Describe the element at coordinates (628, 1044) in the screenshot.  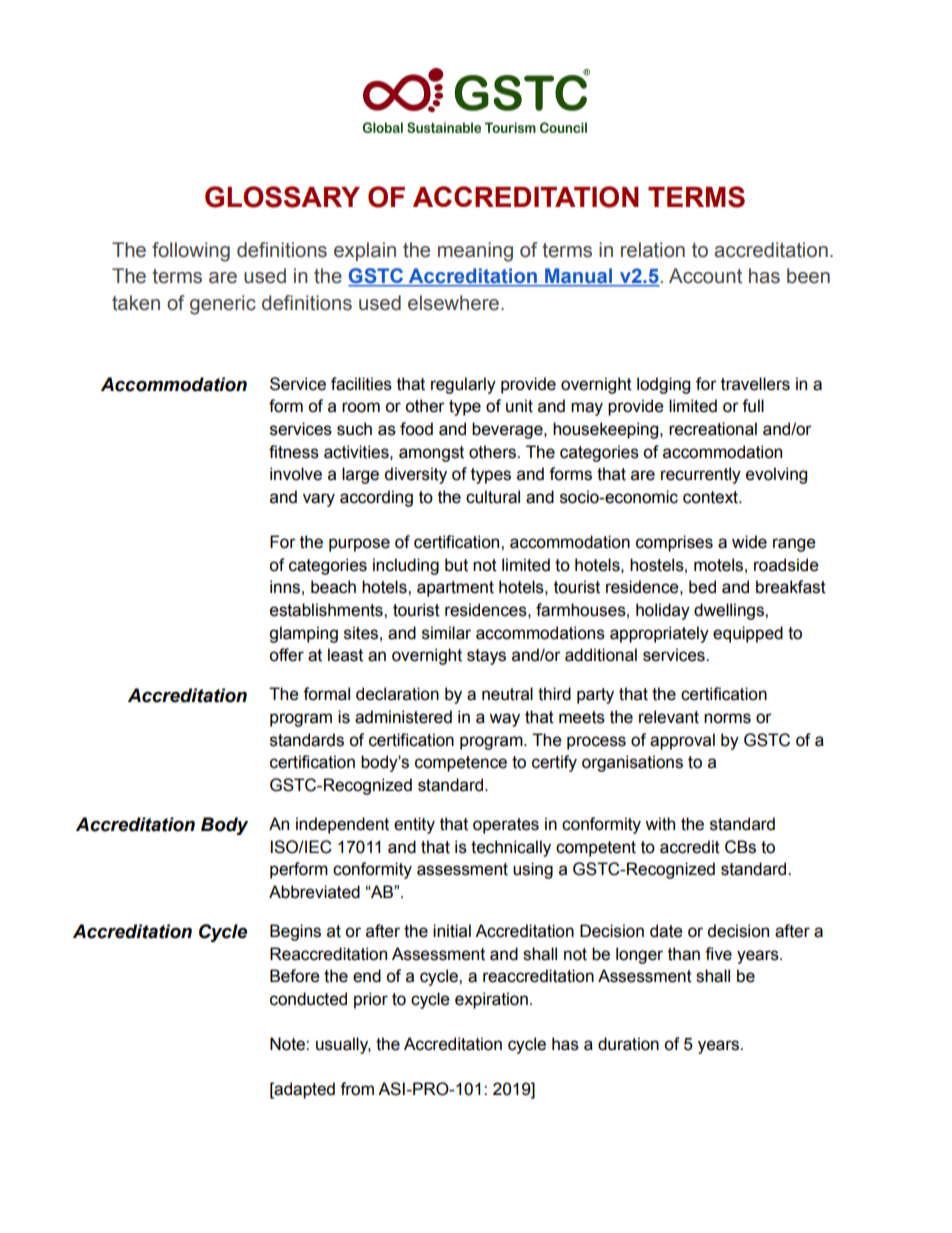
I see `duration` at that location.
